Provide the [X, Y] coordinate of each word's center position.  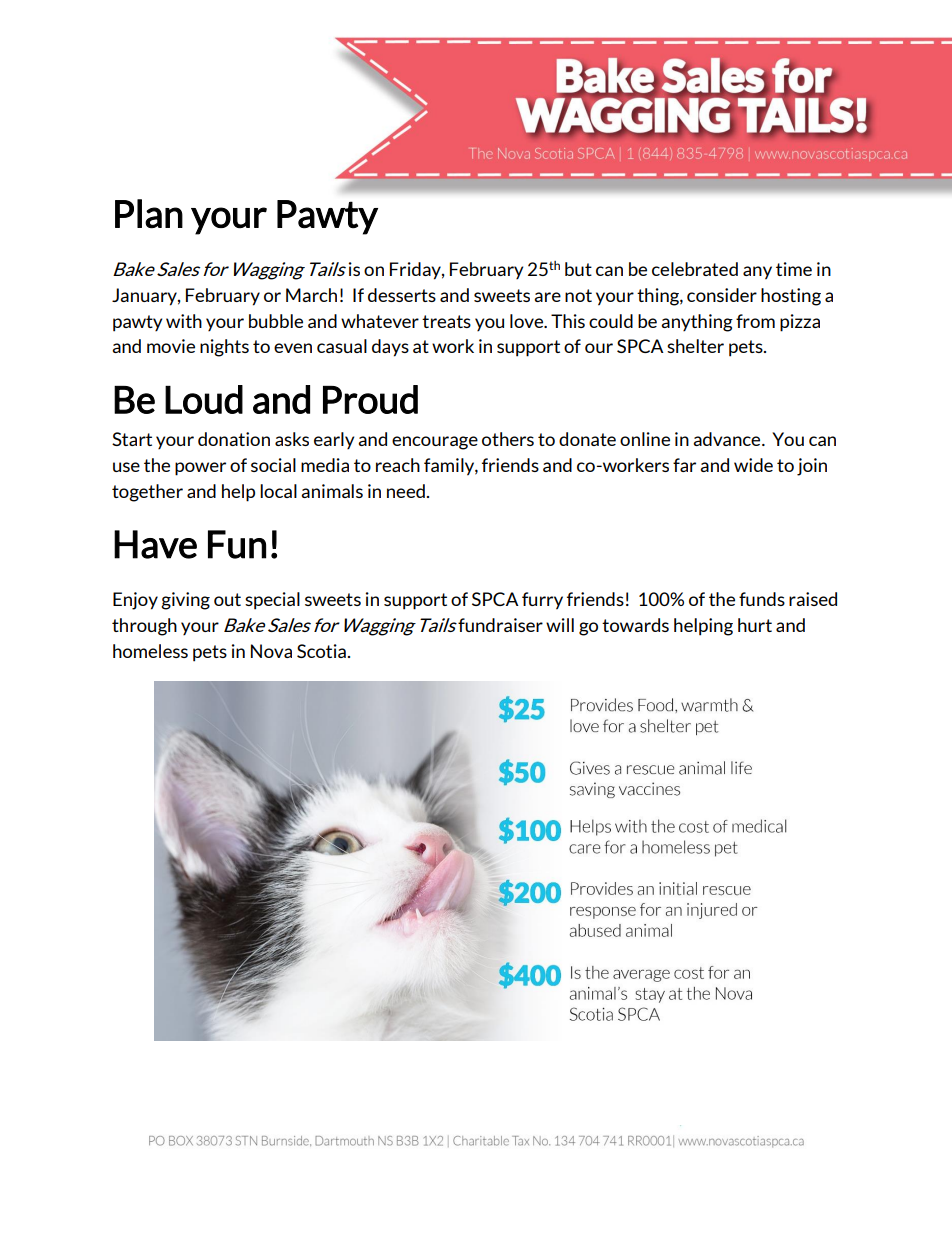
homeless [150, 651]
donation [234, 439]
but [578, 269]
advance [728, 439]
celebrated [695, 269]
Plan [149, 214]
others [508, 439]
